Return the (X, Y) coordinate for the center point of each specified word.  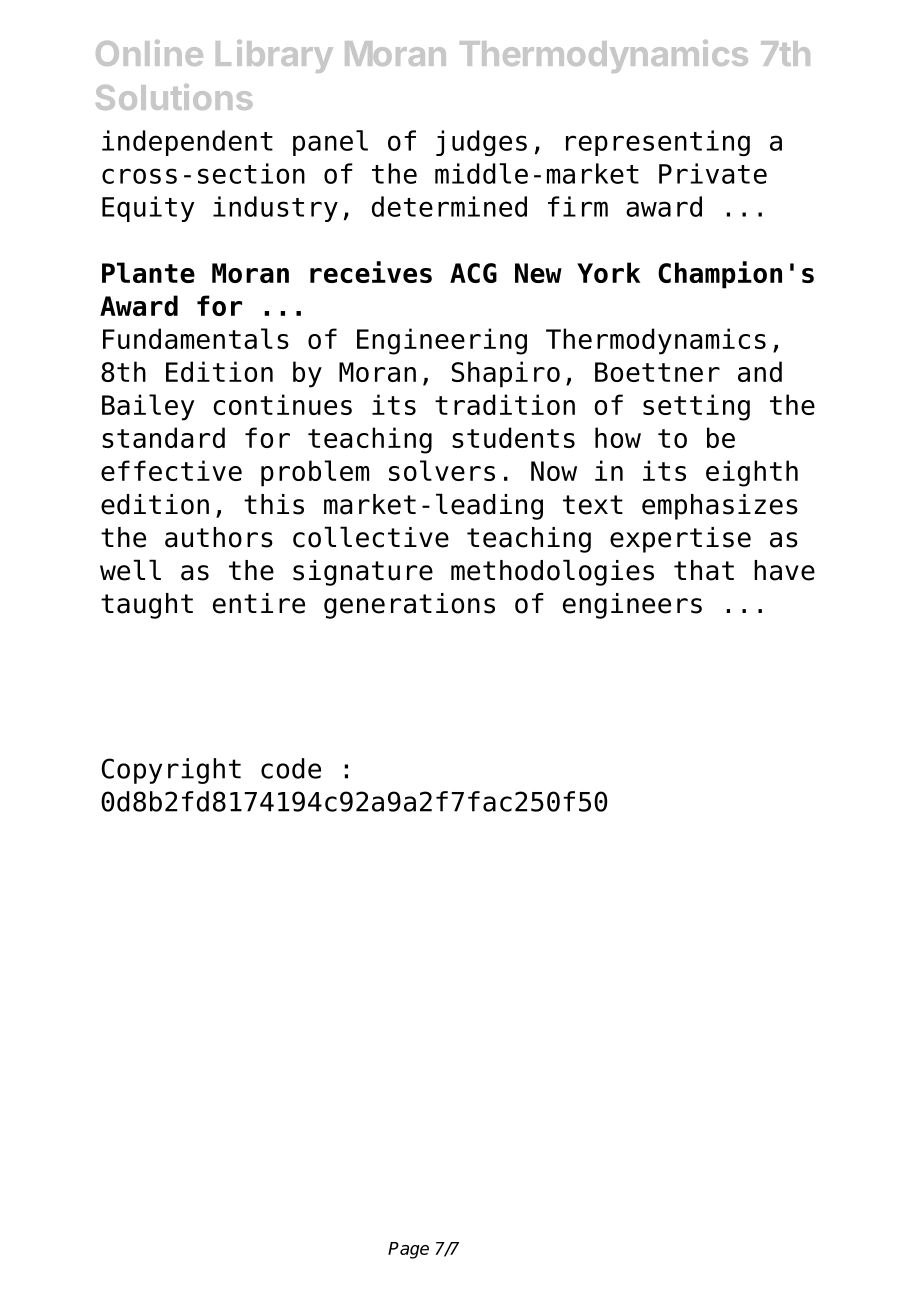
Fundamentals (196, 338)
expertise (680, 540)
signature (363, 573)
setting (696, 407)
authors (219, 537)
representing (658, 143)
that (704, 570)
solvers (442, 470)
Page (408, 1250)
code (291, 768)
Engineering (442, 341)
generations (409, 606)
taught (147, 606)
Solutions (174, 97)
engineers (632, 606)
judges (481, 143)
